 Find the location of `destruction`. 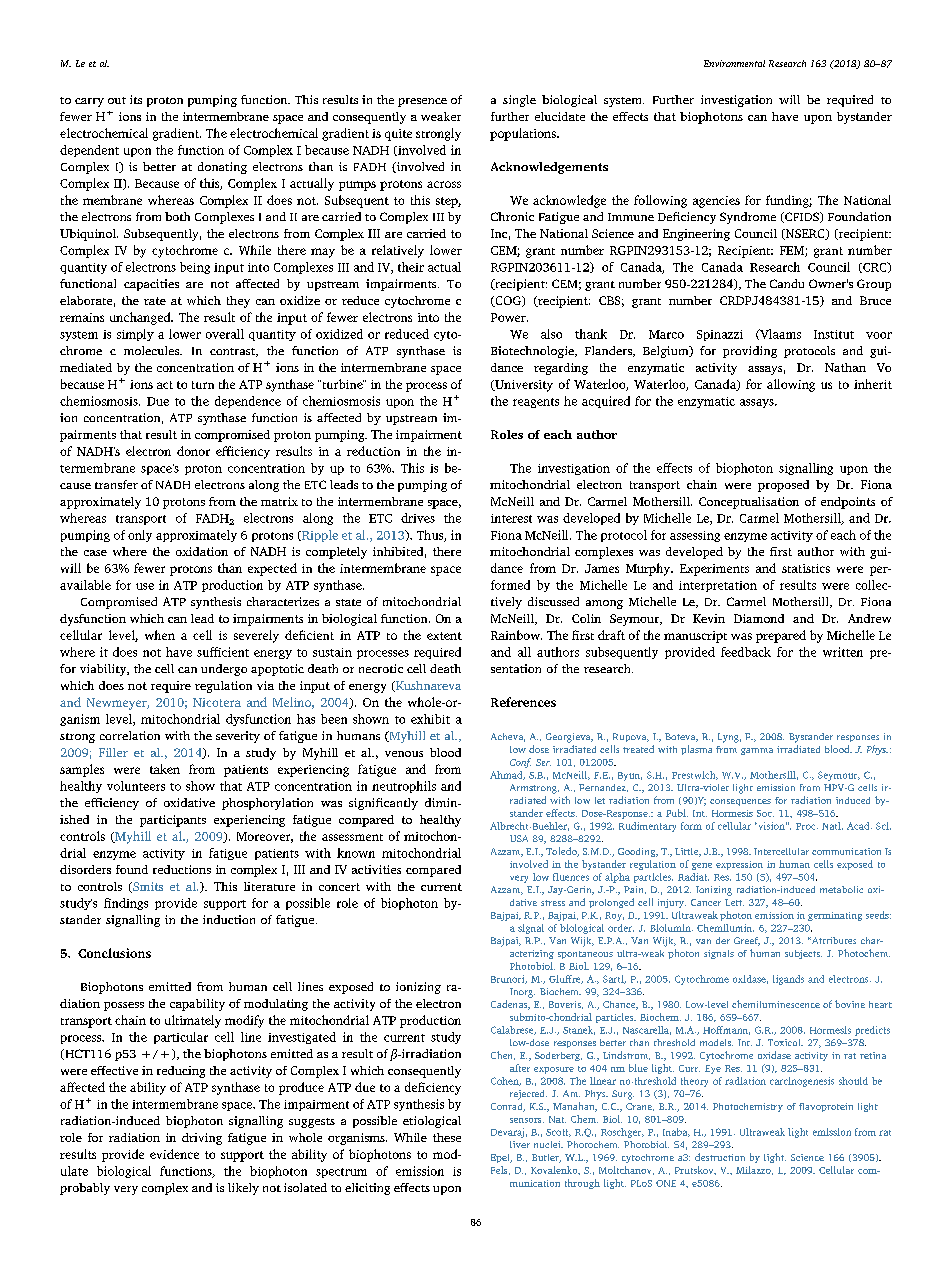

destruction is located at coordinates (720, 1157).
